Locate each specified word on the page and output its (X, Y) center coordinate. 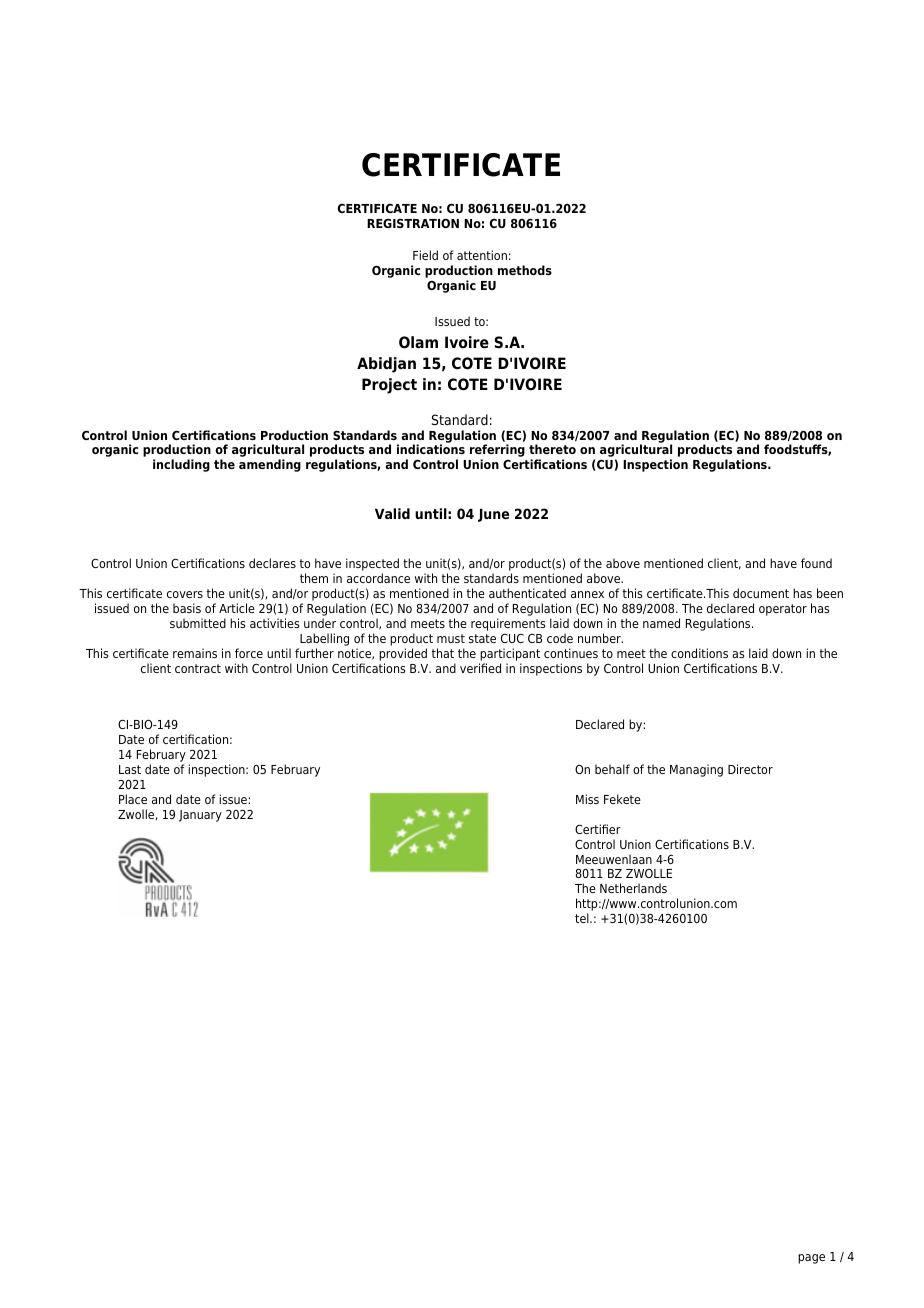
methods (525, 270)
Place (133, 799)
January (200, 816)
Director (750, 769)
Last (130, 769)
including (181, 465)
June (493, 515)
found (816, 563)
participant (510, 654)
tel (583, 918)
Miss (587, 799)
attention (482, 255)
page (811, 1259)
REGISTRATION (413, 223)
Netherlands (633, 888)
